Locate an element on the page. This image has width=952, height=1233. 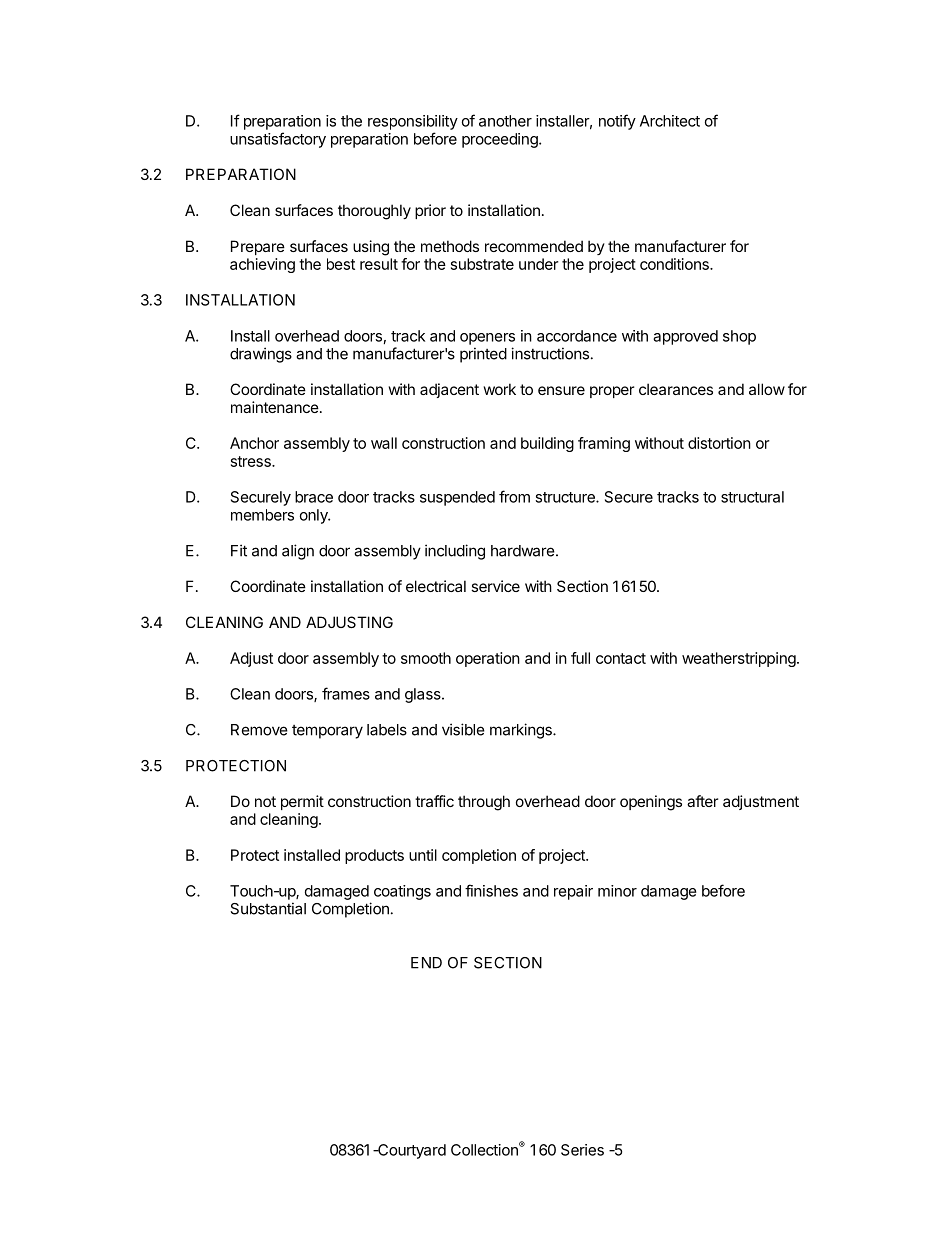
unsatisfactory is located at coordinates (278, 140).
